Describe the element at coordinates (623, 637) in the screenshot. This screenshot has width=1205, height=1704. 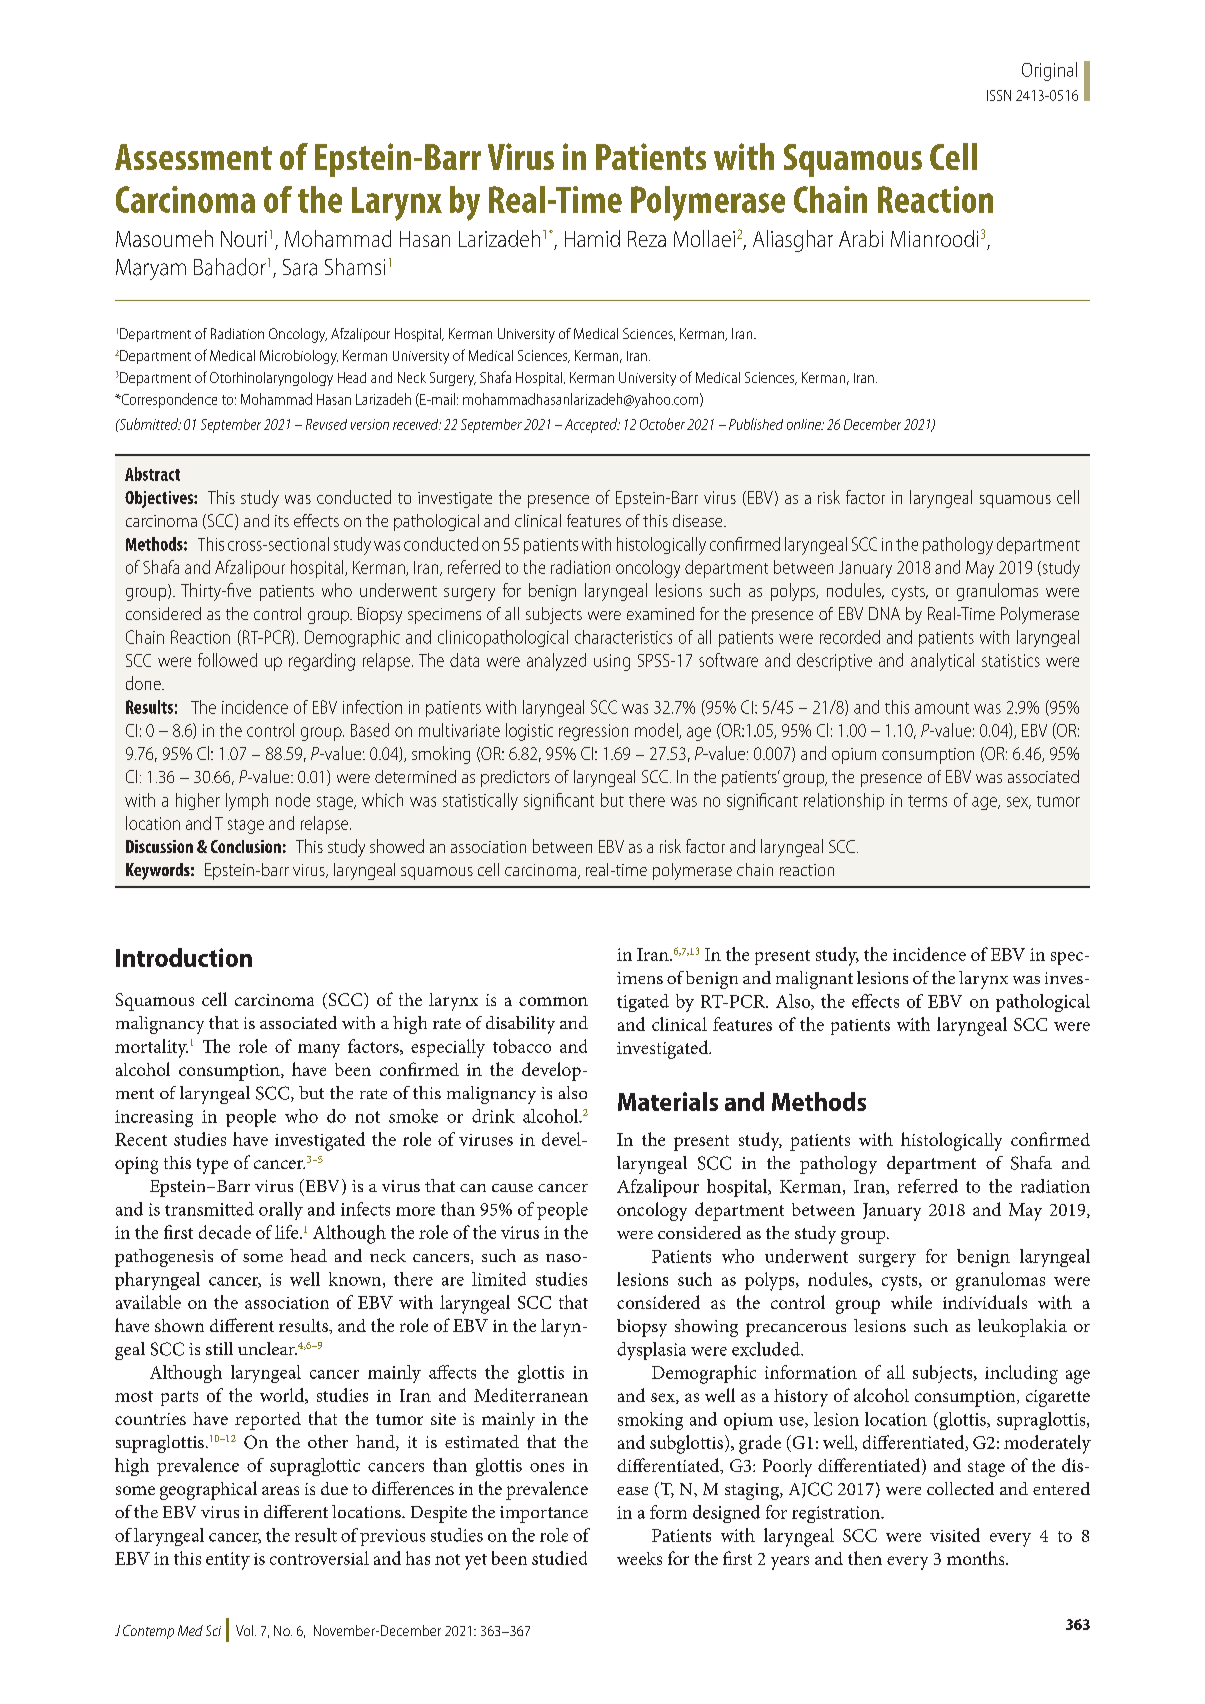
I see `characteristics` at that location.
